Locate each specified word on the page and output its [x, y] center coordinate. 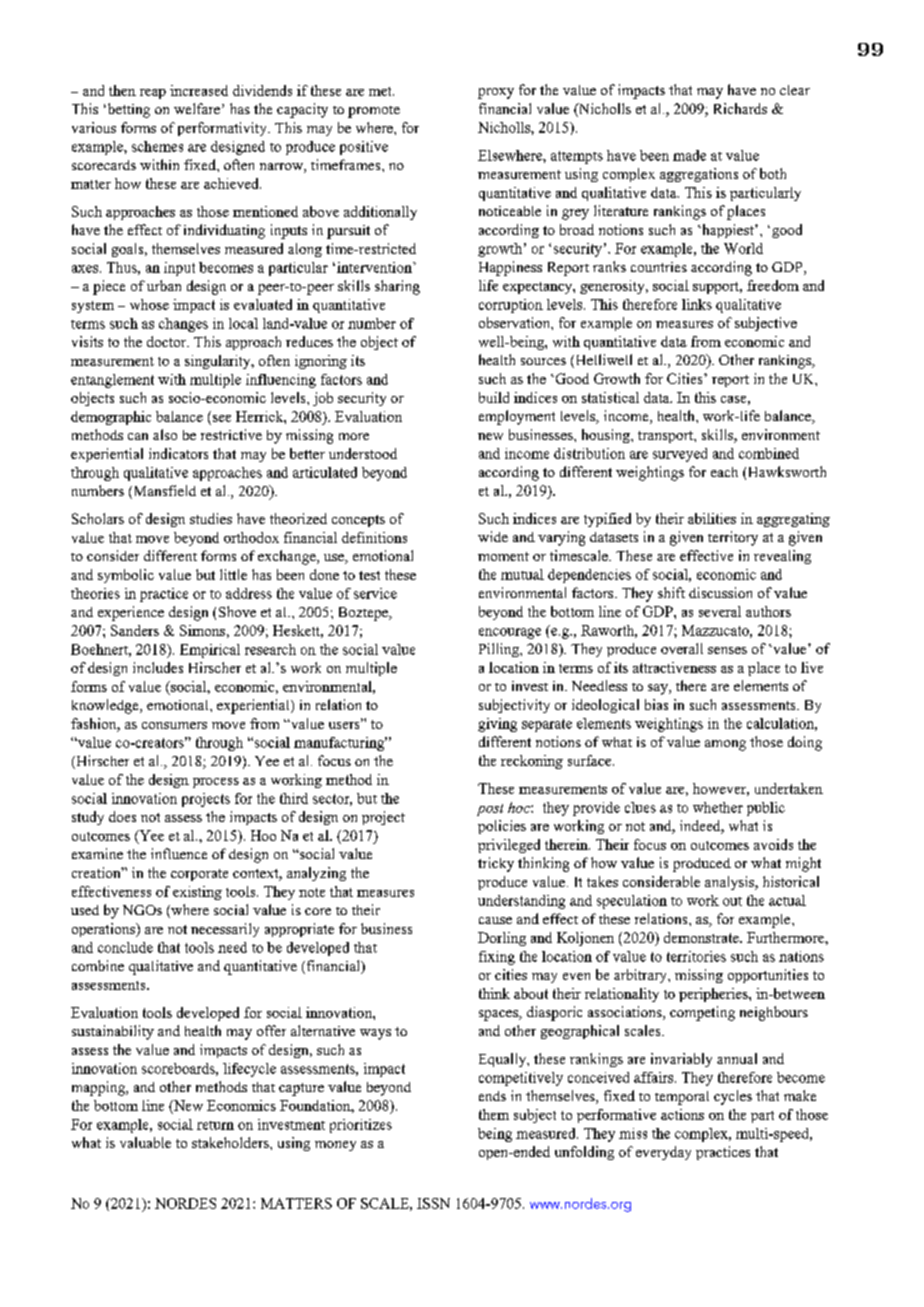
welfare [197, 108]
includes [158, 667]
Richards [740, 108]
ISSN [433, 1203]
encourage [510, 633]
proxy [496, 93]
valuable [145, 1142]
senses [727, 650]
